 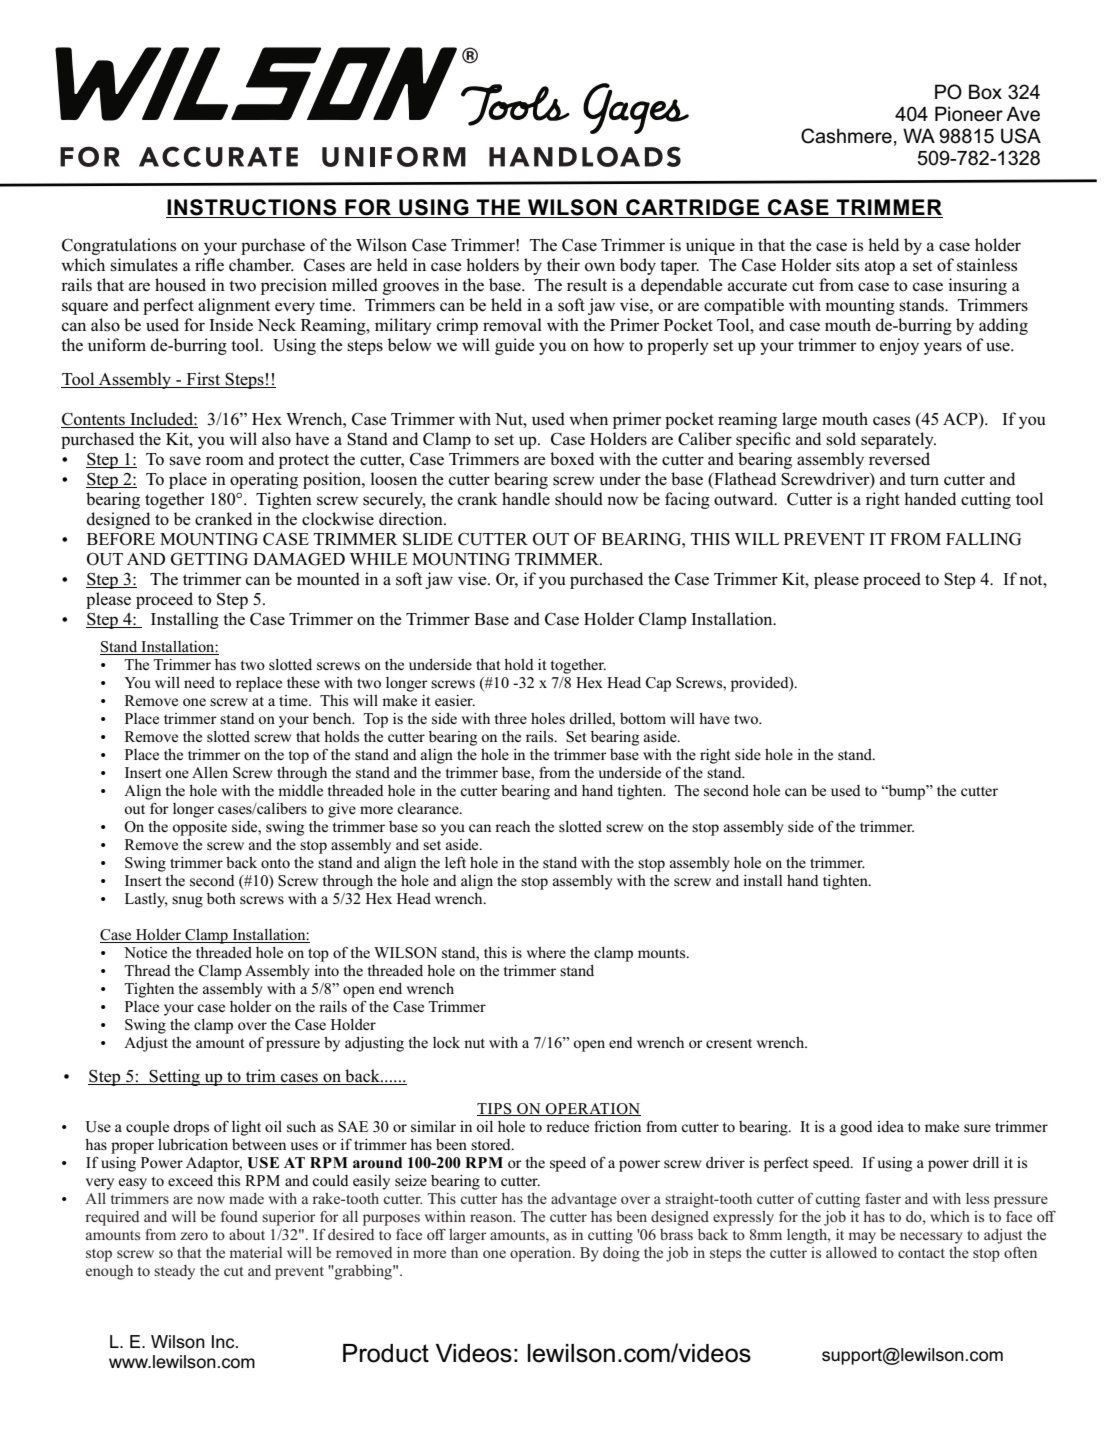 What do you see at coordinates (921, 1253) in the screenshot?
I see `contact` at bounding box center [921, 1253].
